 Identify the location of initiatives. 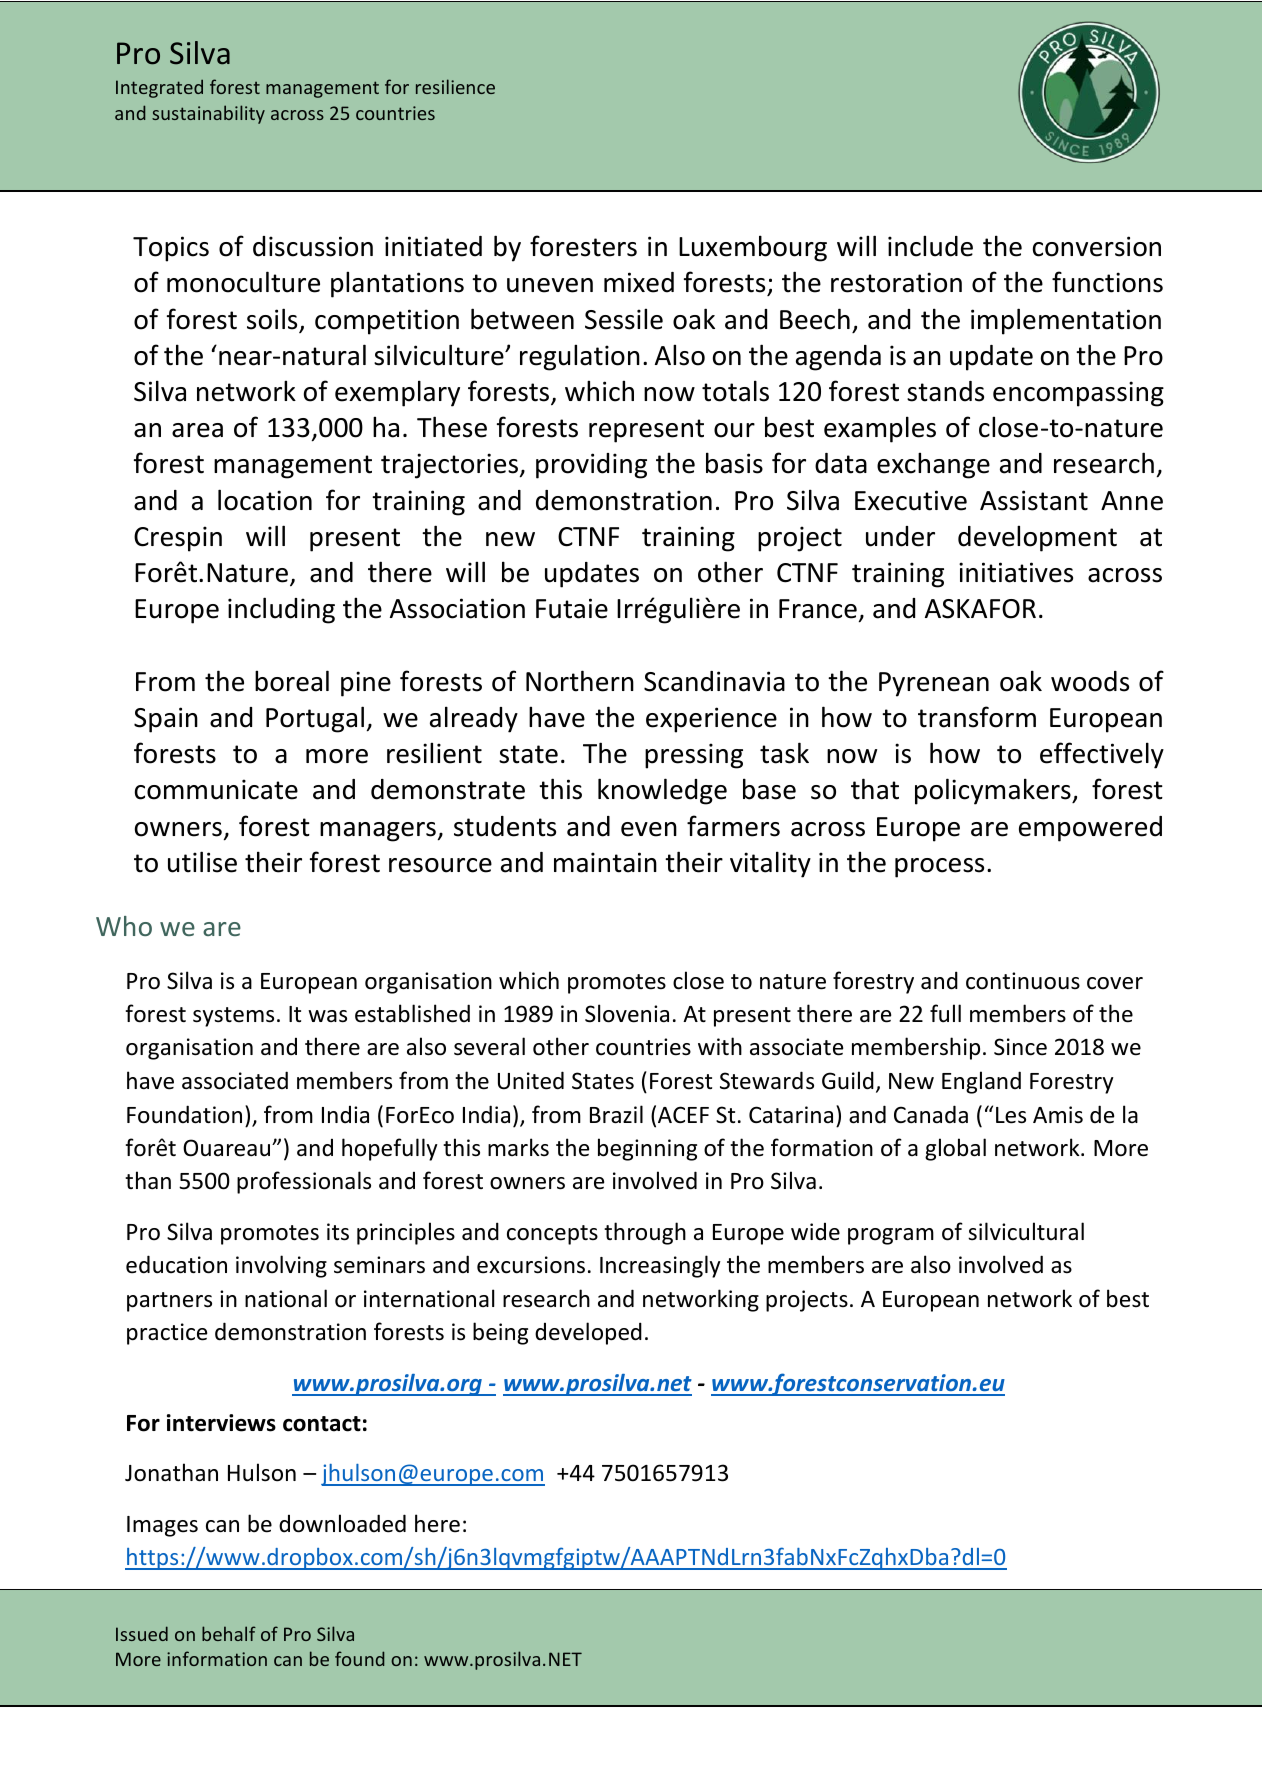
(1016, 572).
